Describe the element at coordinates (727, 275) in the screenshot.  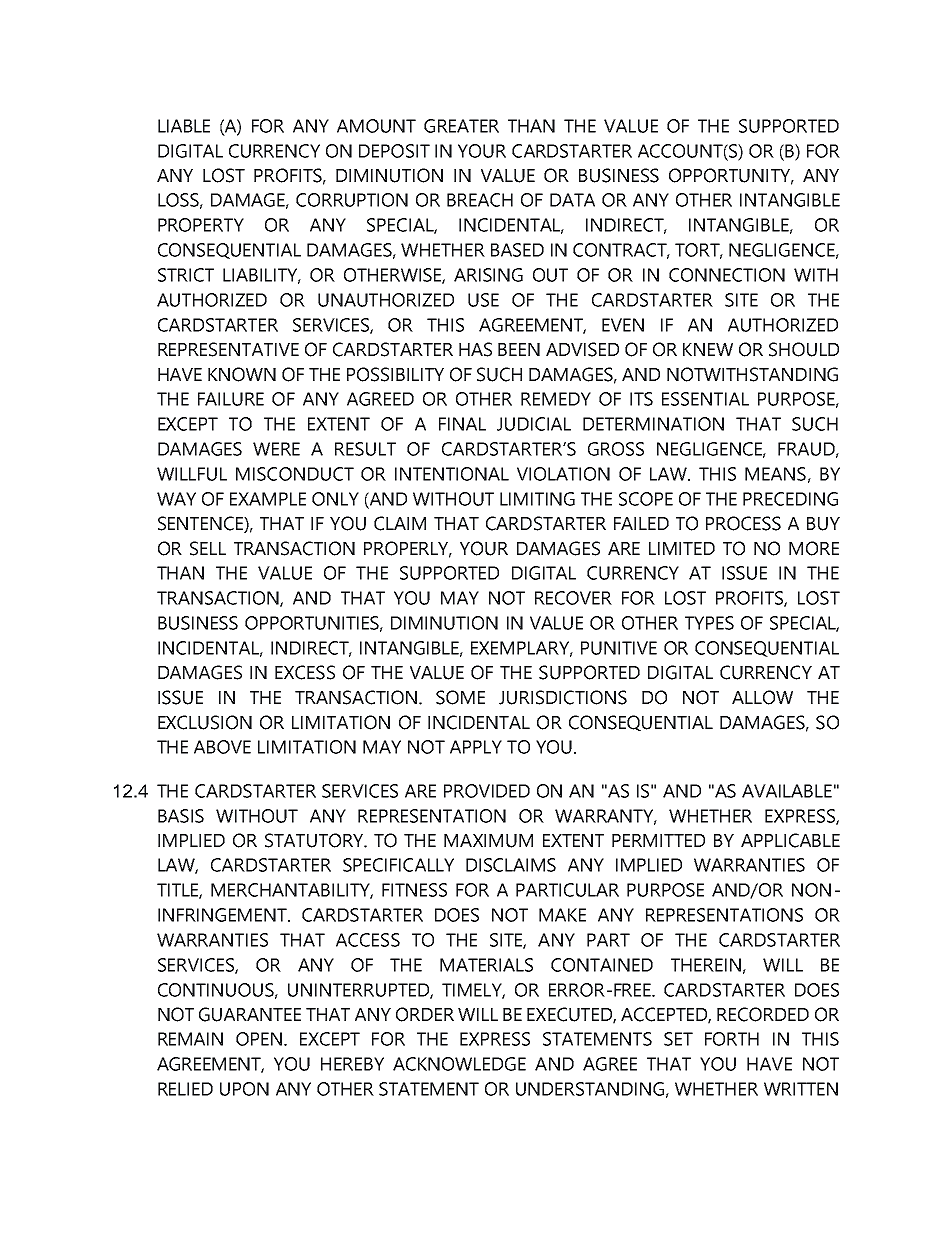
I see `CONNECTION` at that location.
